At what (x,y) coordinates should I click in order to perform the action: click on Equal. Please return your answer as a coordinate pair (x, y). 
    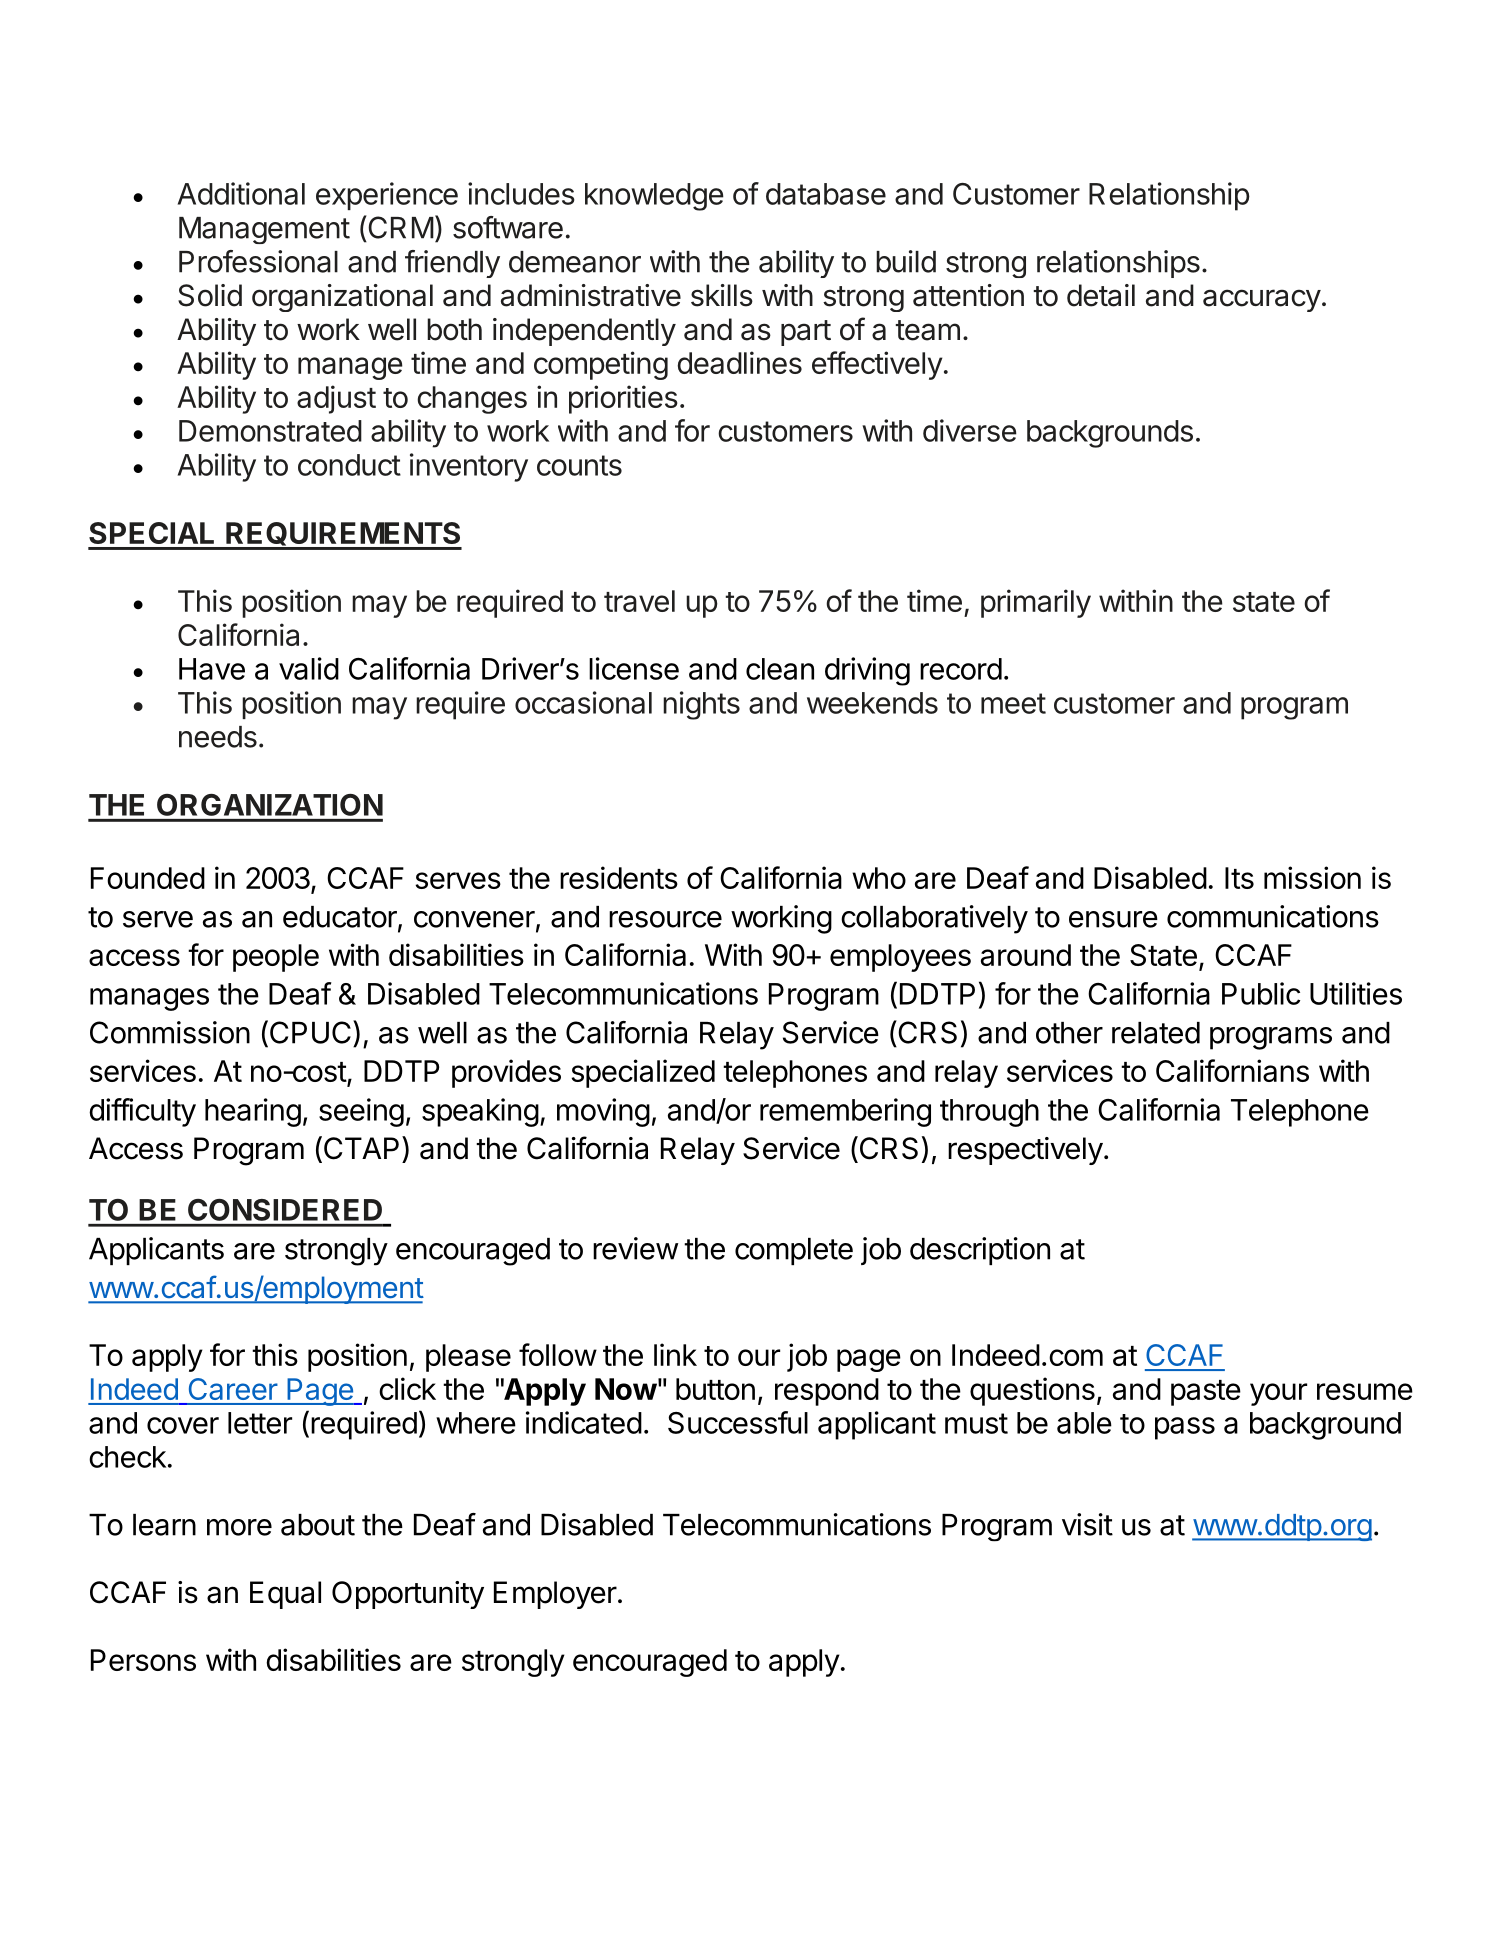
    Looking at the image, I should click on (285, 1595).
